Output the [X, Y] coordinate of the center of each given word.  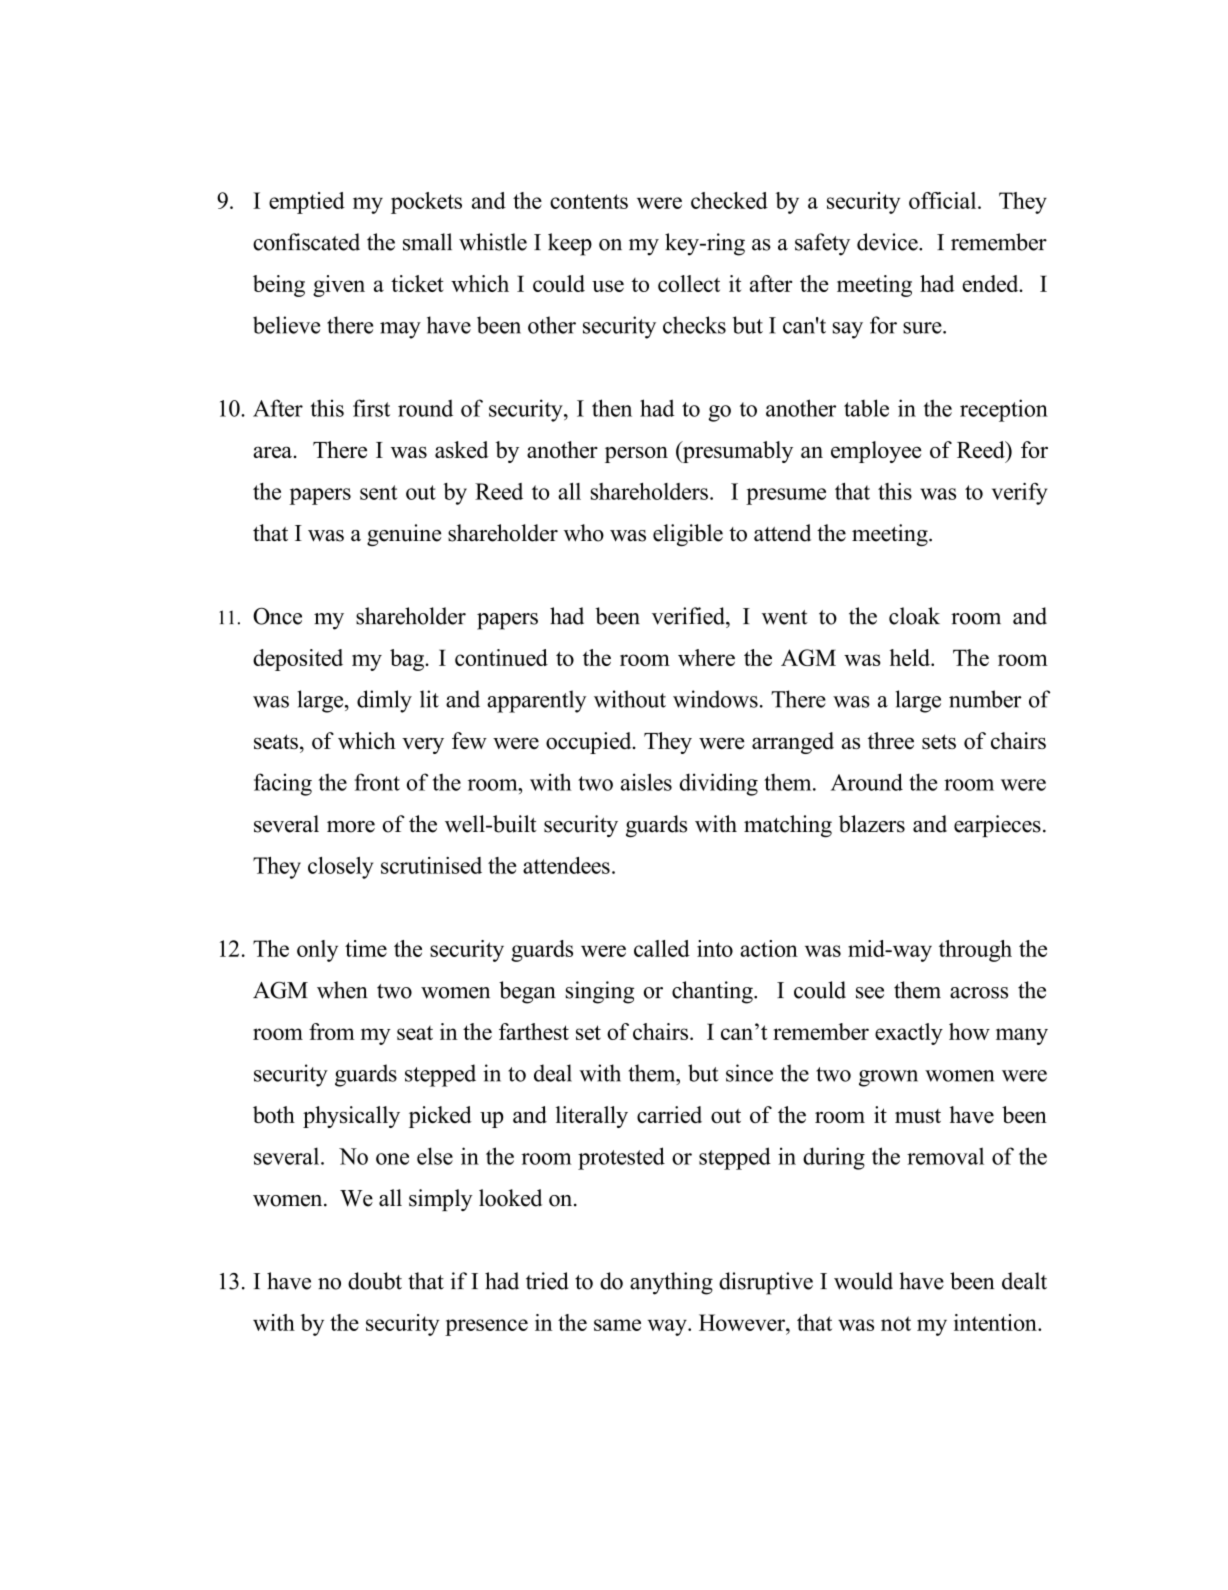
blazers [872, 824]
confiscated [306, 242]
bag [408, 660]
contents [589, 201]
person [636, 454]
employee [876, 452]
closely [340, 868]
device [888, 242]
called [662, 948]
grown [888, 1078]
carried [669, 1114]
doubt [375, 1281]
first [371, 408]
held [911, 657]
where [706, 657]
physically [351, 1117]
